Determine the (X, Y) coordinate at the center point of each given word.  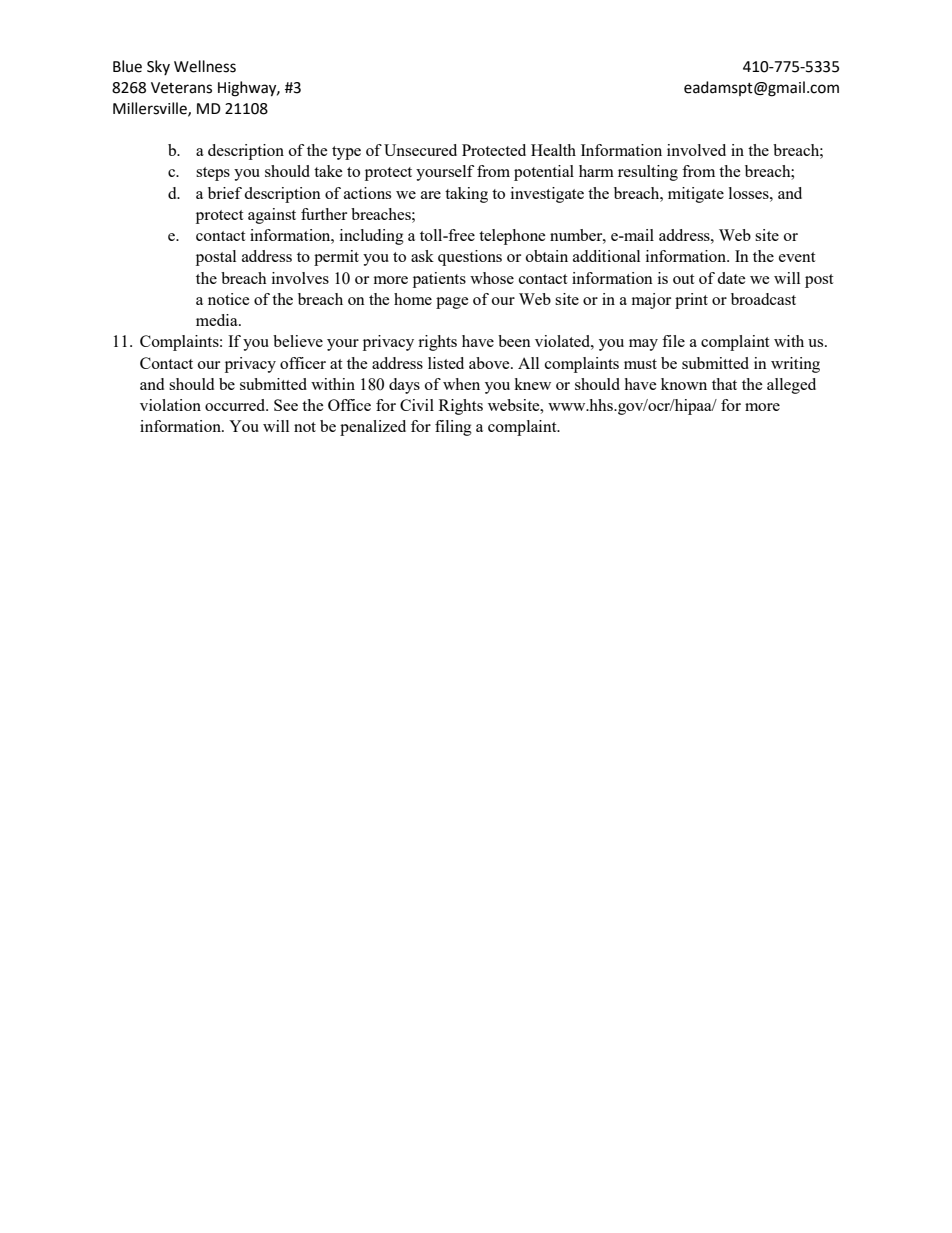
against (272, 216)
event (797, 257)
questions (470, 258)
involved (696, 150)
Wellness (205, 66)
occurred (236, 405)
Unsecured (420, 150)
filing (453, 428)
